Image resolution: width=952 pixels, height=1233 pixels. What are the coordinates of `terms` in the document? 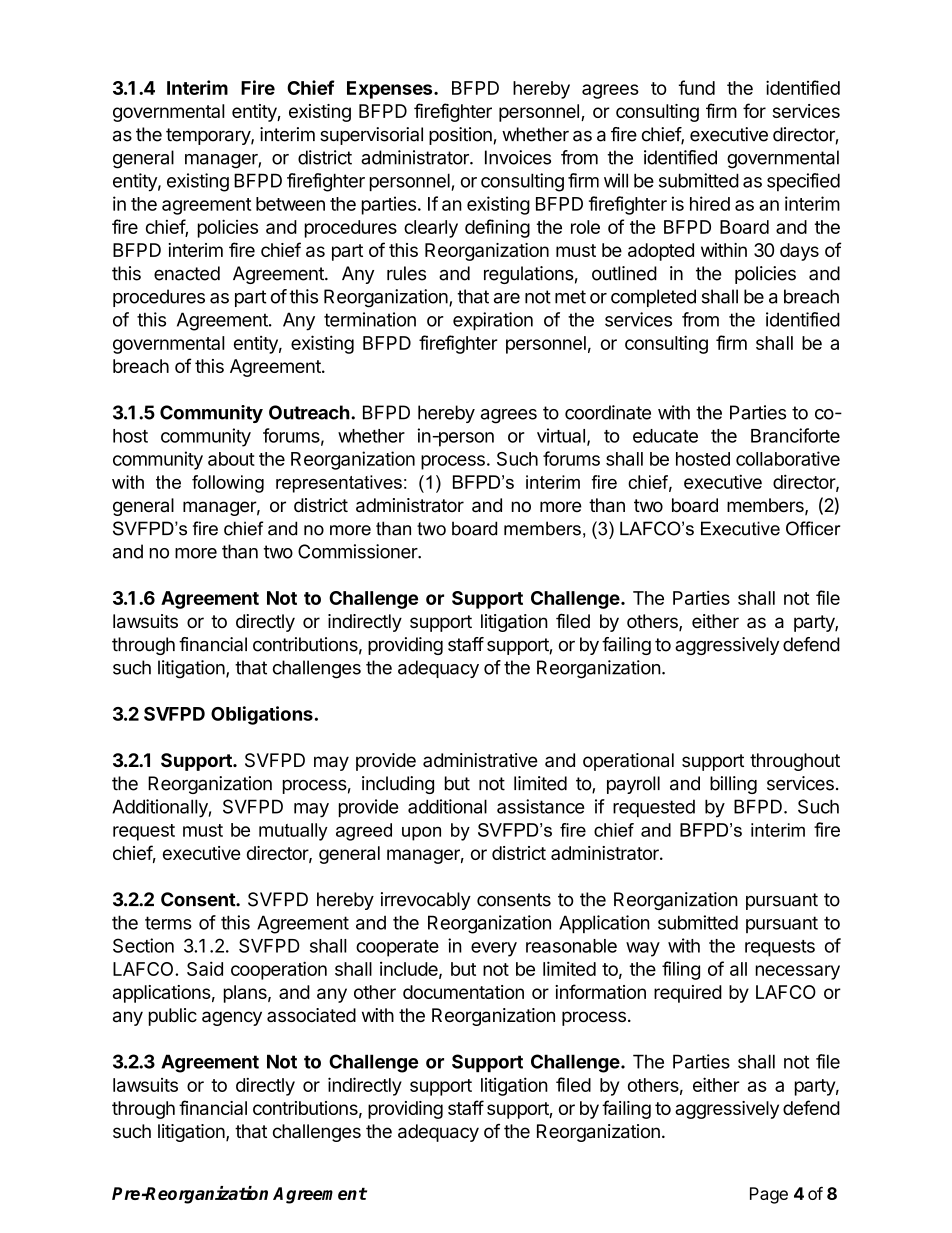 It's located at (168, 923).
